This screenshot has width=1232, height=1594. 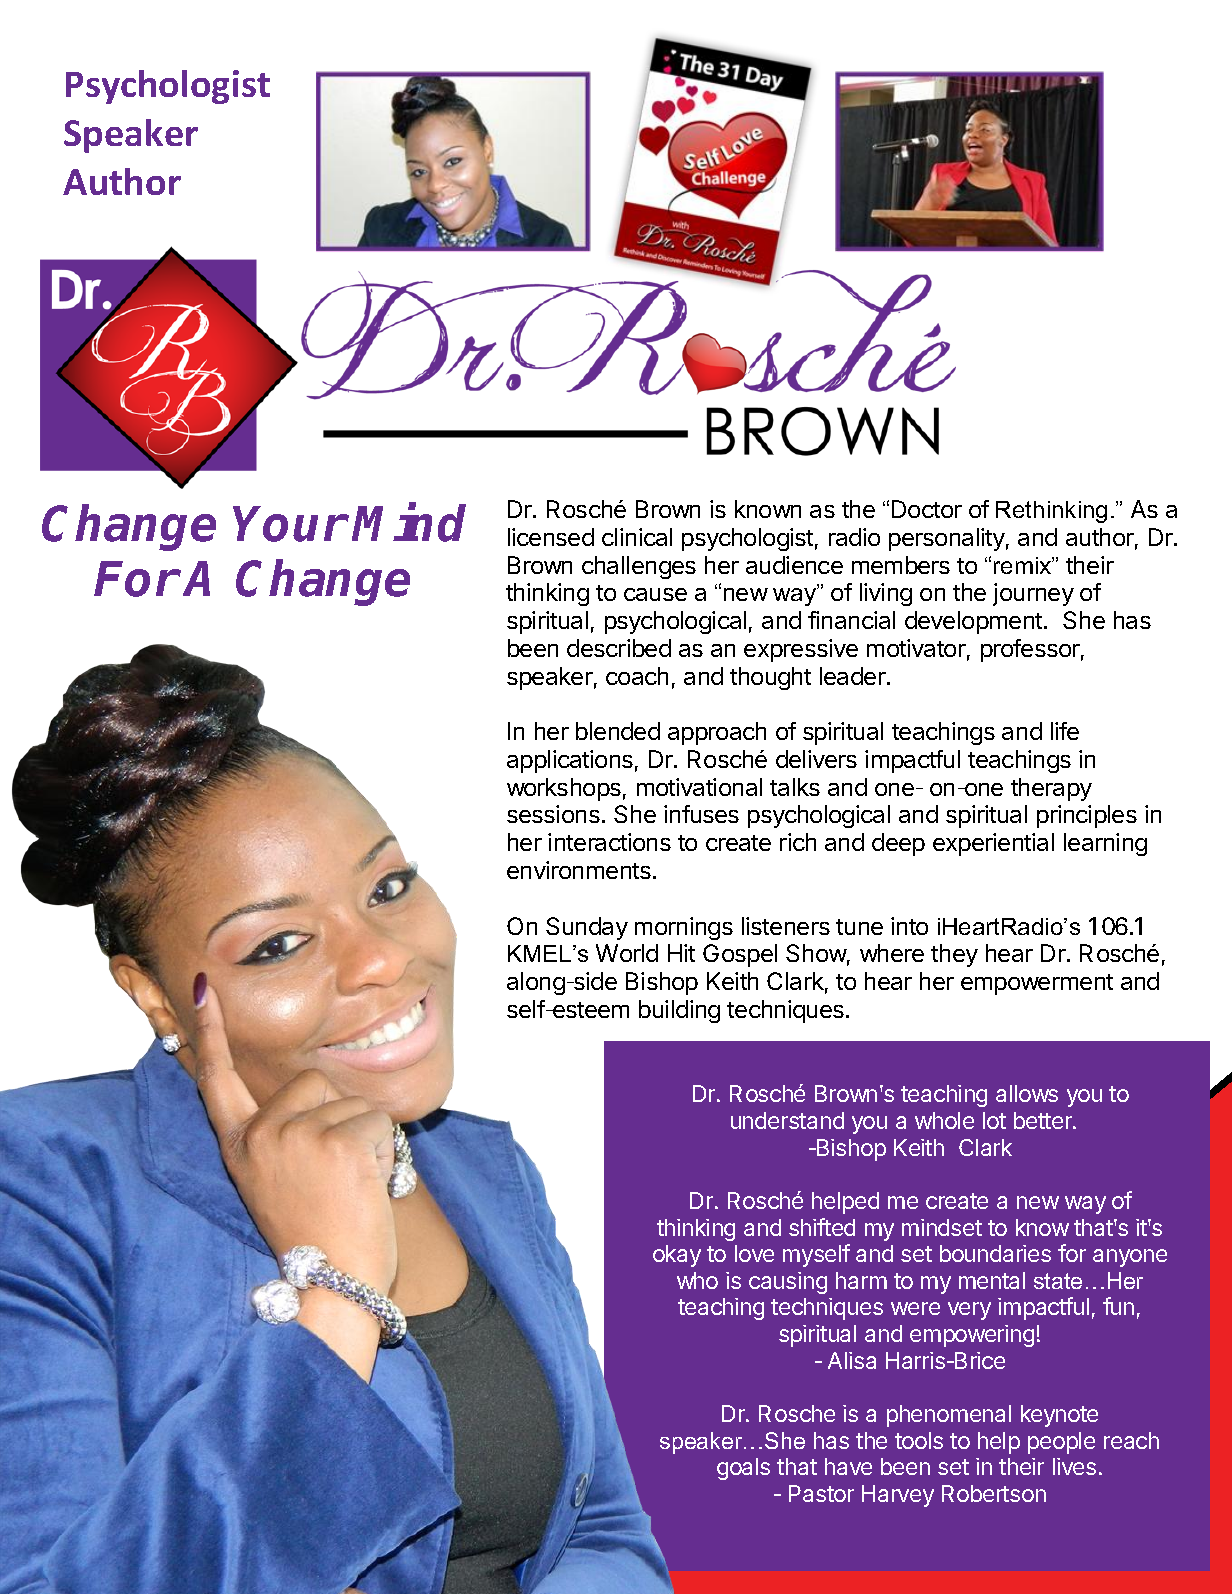 I want to click on empowerment, so click(x=1037, y=984).
